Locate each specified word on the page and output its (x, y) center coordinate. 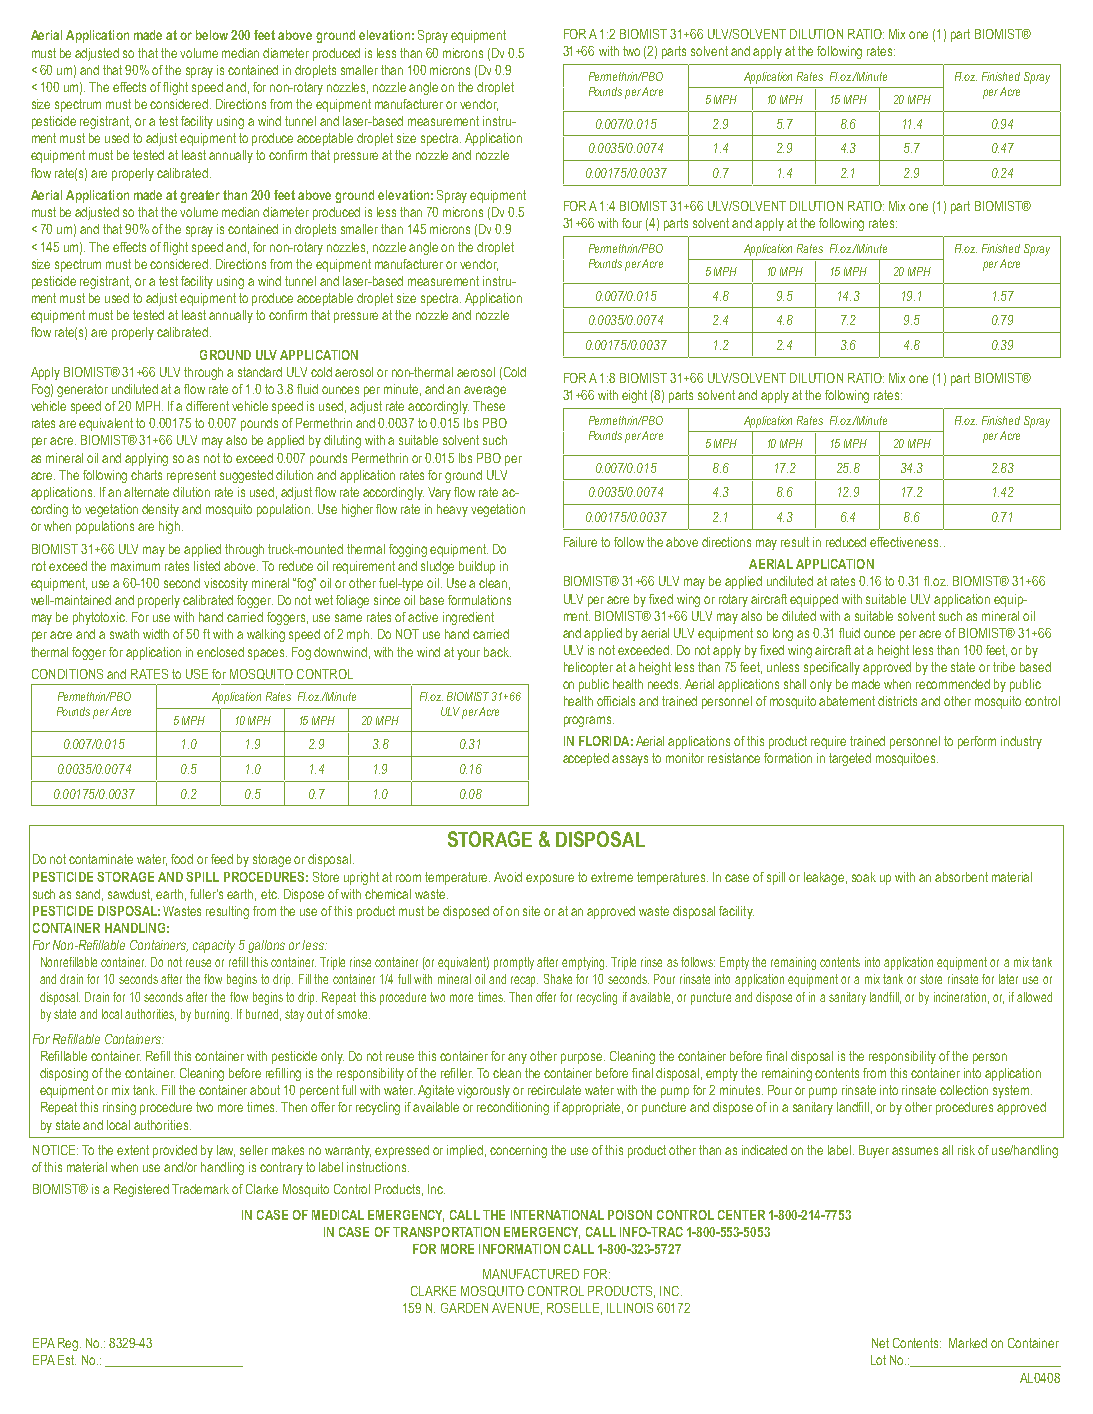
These (489, 406)
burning (213, 1015)
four (632, 223)
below (212, 35)
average (485, 391)
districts (897, 701)
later (1008, 979)
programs (589, 721)
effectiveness (905, 542)
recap (524, 981)
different (207, 406)
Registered (141, 1190)
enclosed (220, 652)
